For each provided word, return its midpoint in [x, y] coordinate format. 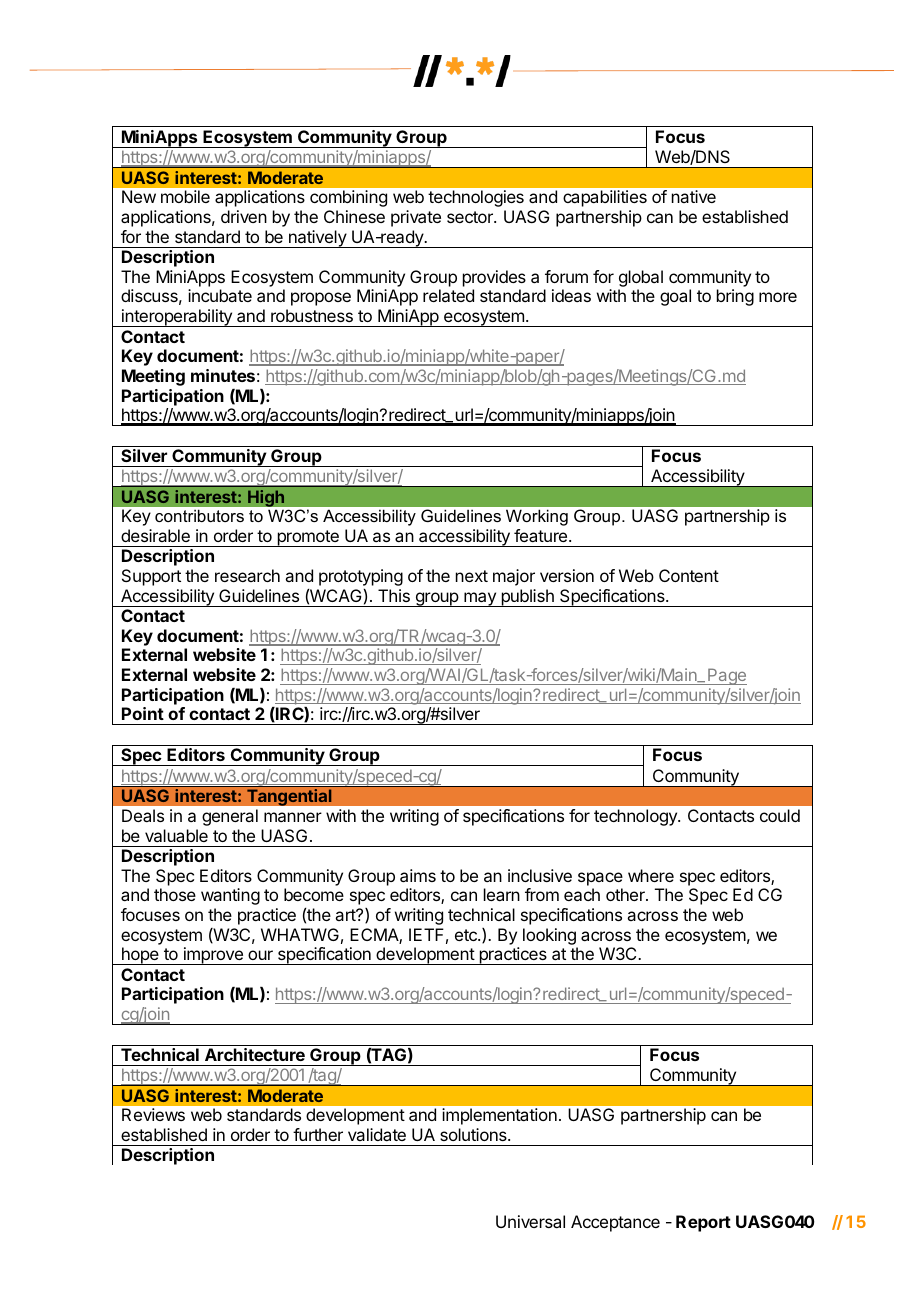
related [448, 295]
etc [467, 935]
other [626, 894]
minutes [223, 375]
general [230, 817]
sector [471, 217]
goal [675, 297]
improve [213, 956]
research [247, 575]
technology [636, 817]
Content [689, 575]
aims [418, 875]
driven [244, 216]
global [641, 278]
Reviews [153, 1114]
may [480, 599]
